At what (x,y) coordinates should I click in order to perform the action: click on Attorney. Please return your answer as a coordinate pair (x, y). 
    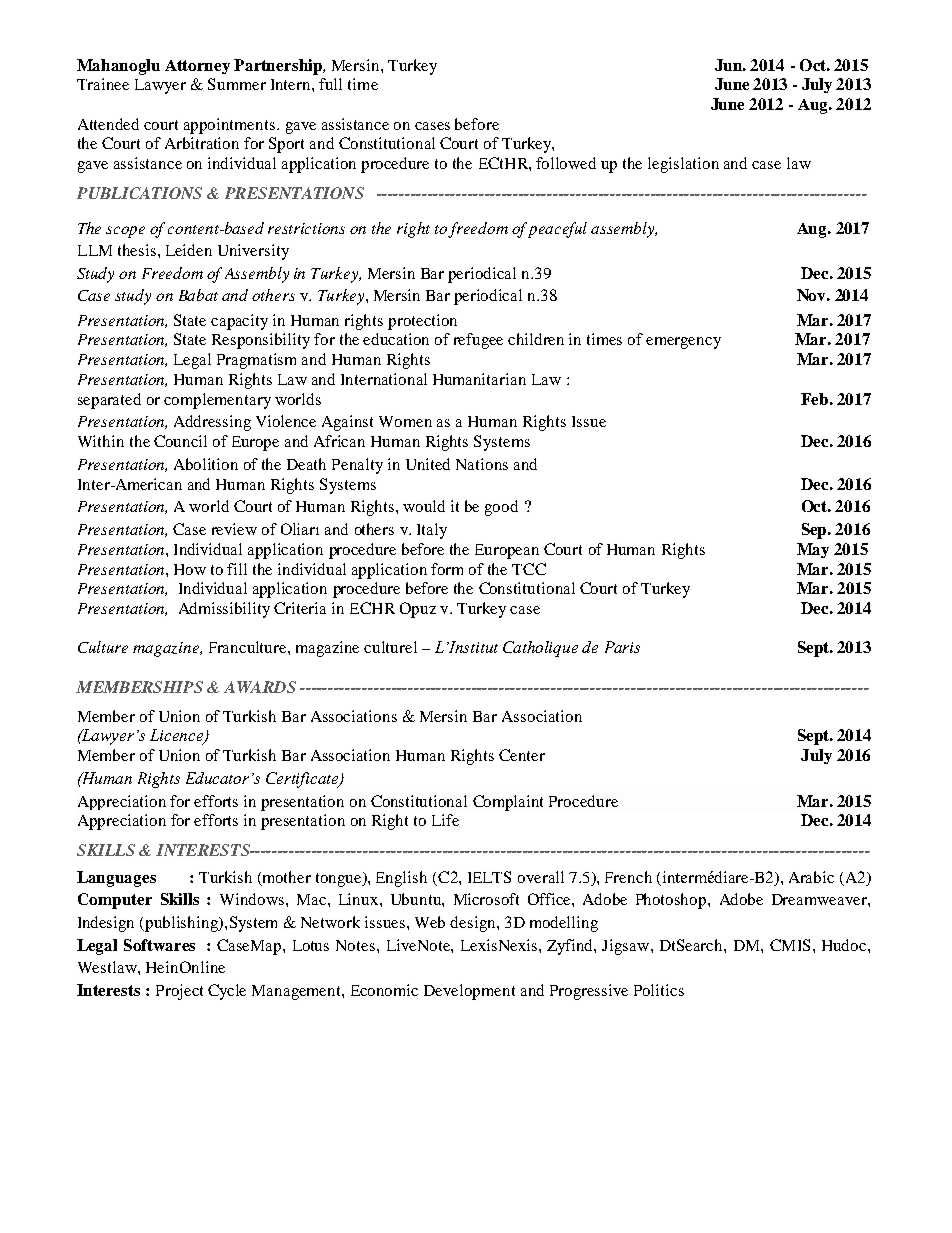
    Looking at the image, I should click on (197, 67).
